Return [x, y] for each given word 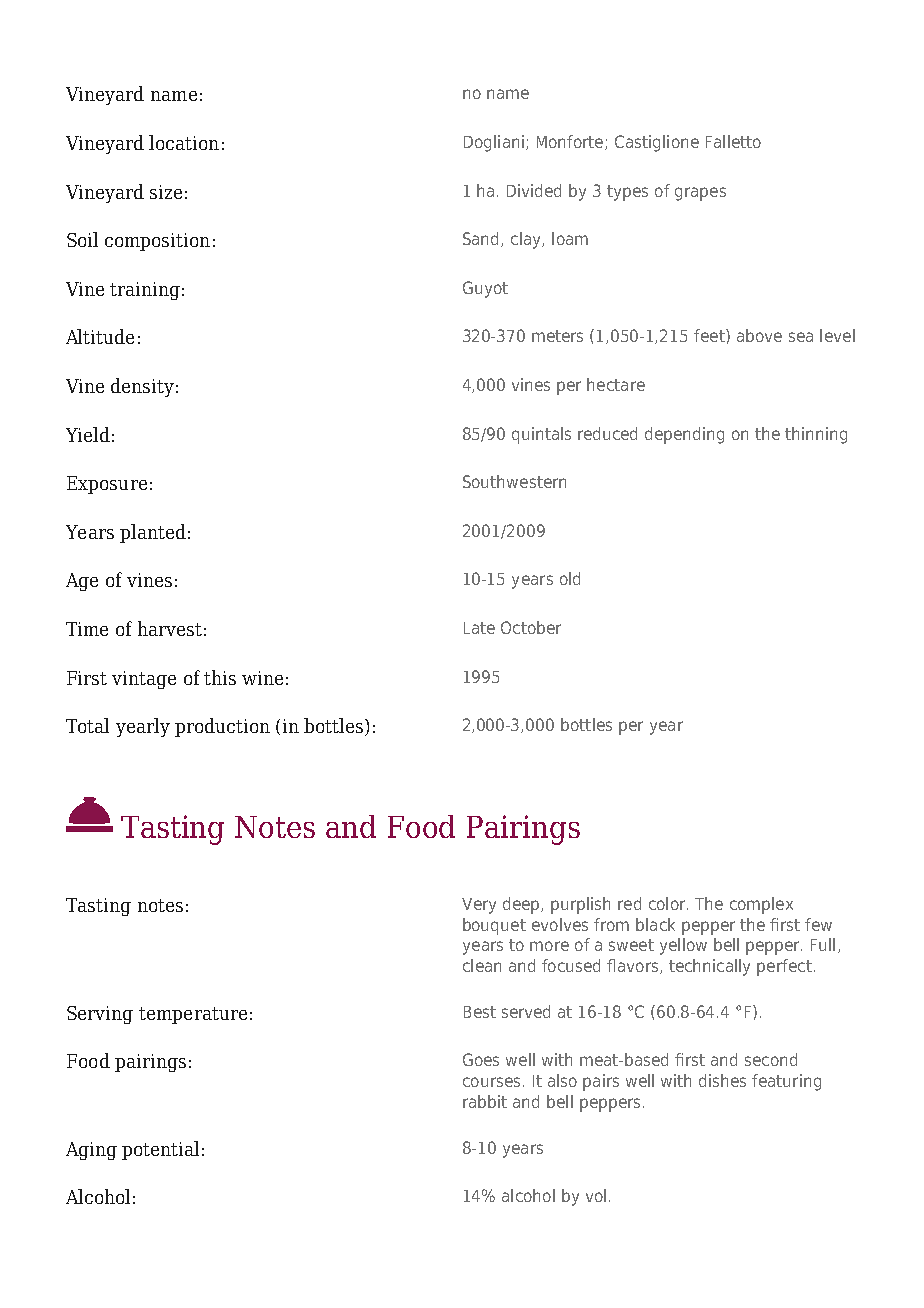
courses [491, 1082]
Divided [534, 190]
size [166, 192]
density [142, 387]
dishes [722, 1080]
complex [761, 905]
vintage [144, 680]
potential [160, 1150]
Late [479, 628]
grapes [700, 194]
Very [479, 906]
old [570, 578]
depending [684, 435]
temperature [193, 1015]
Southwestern [514, 481]
